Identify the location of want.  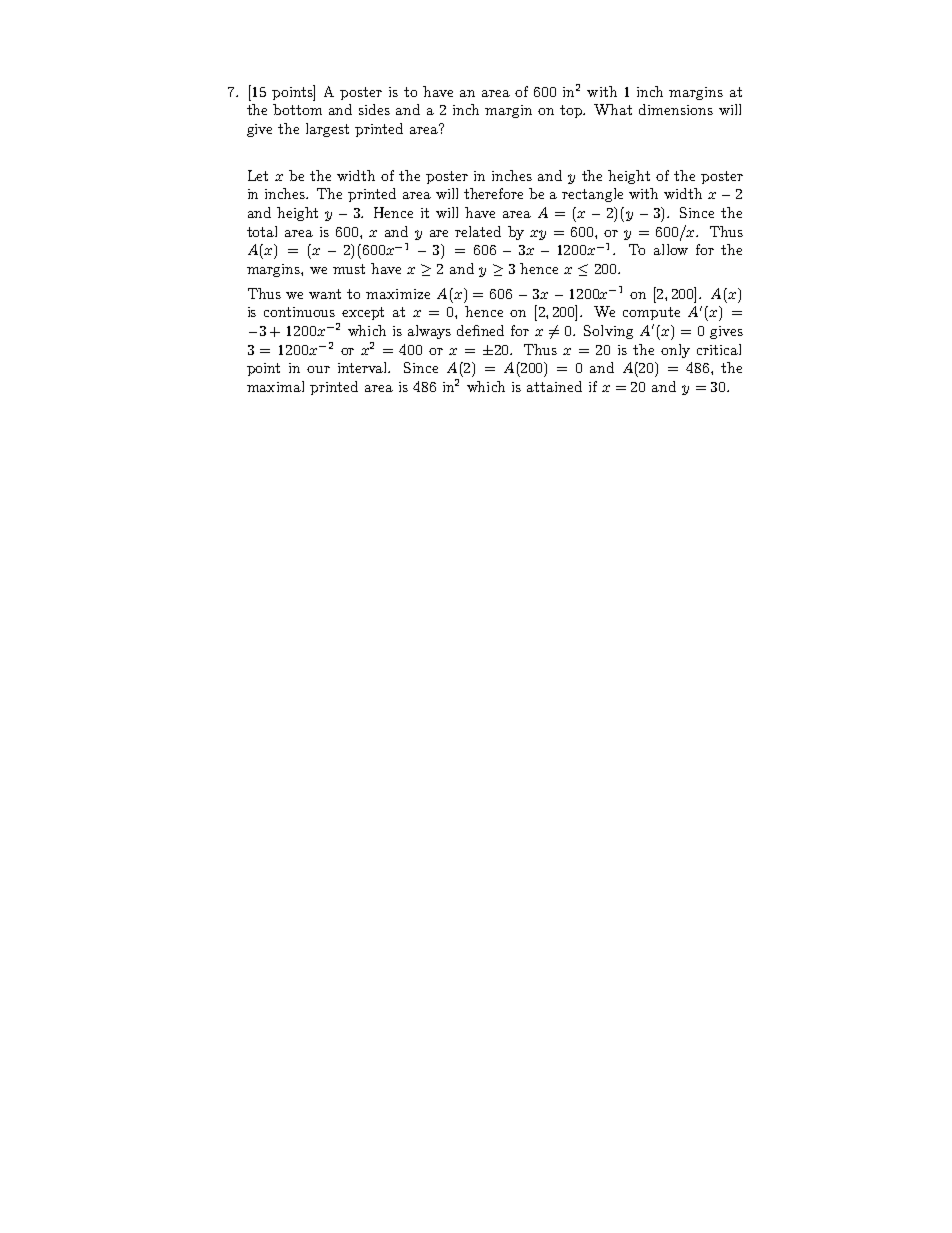
(325, 294).
